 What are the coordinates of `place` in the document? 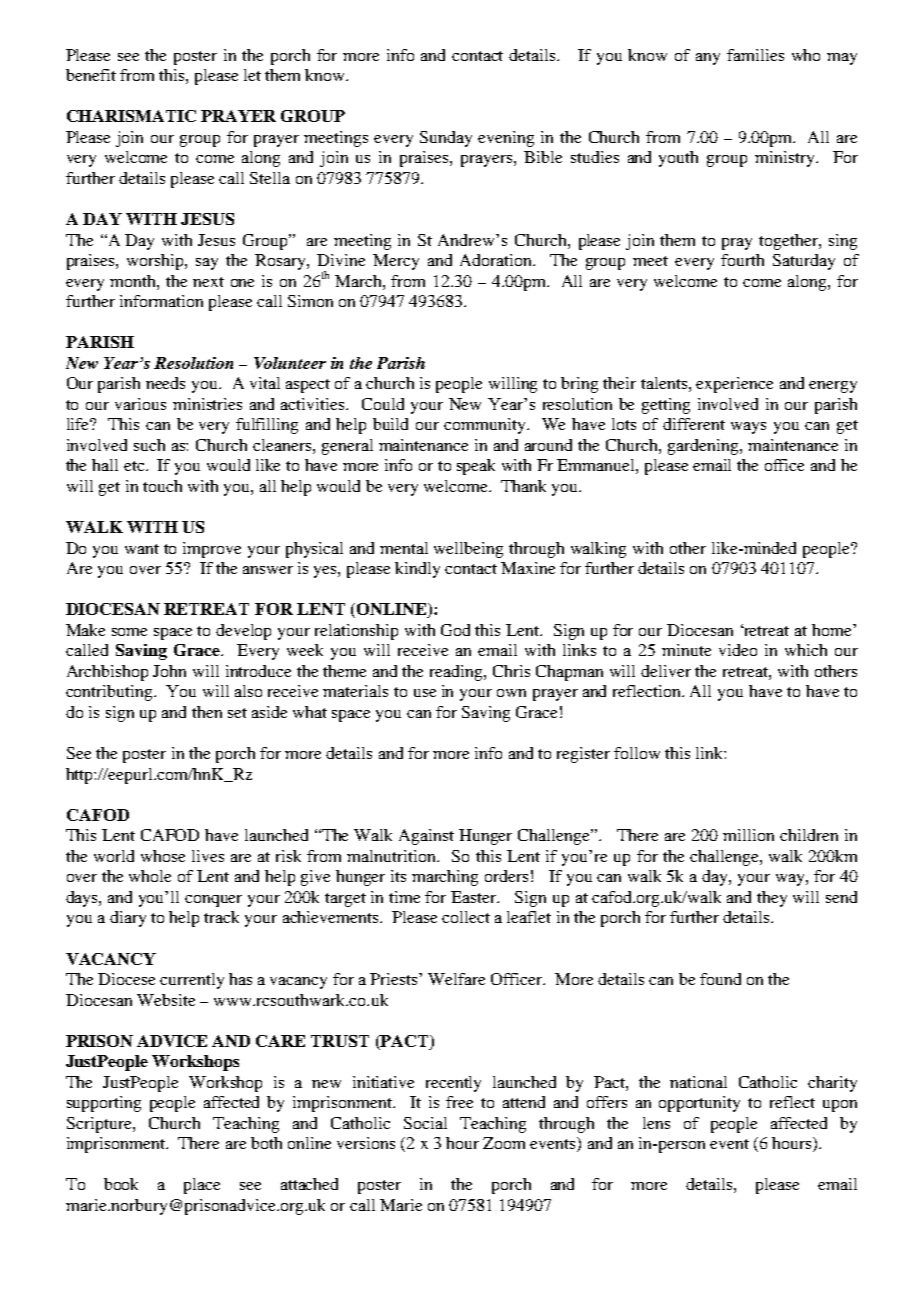 It's located at (202, 1186).
